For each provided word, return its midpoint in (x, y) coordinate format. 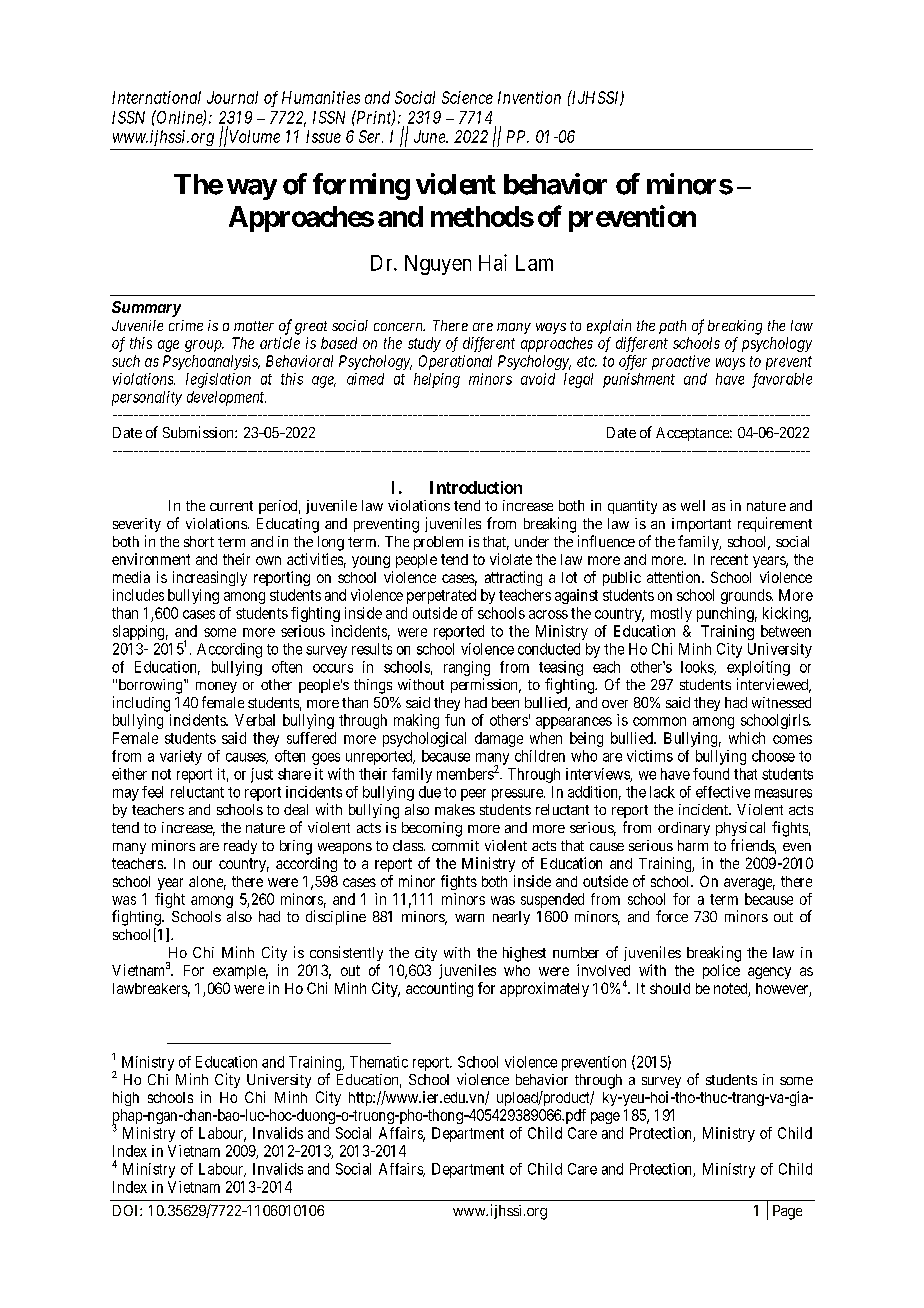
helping (437, 380)
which (747, 738)
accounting (439, 989)
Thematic (379, 1062)
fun (455, 720)
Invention (529, 97)
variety (181, 757)
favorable (782, 380)
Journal (232, 97)
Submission (199, 432)
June (430, 136)
